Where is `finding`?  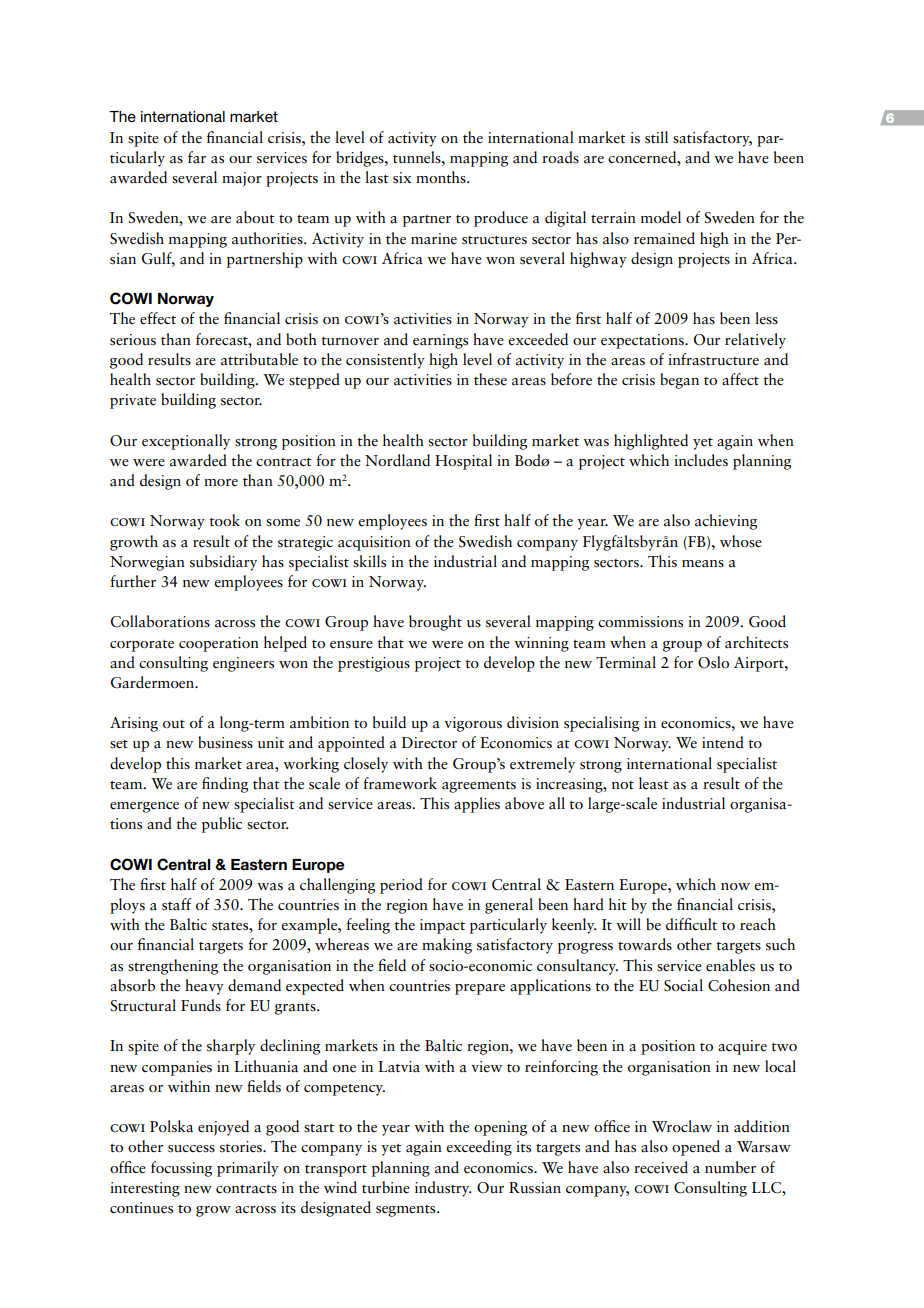
finding is located at coordinates (225, 785).
